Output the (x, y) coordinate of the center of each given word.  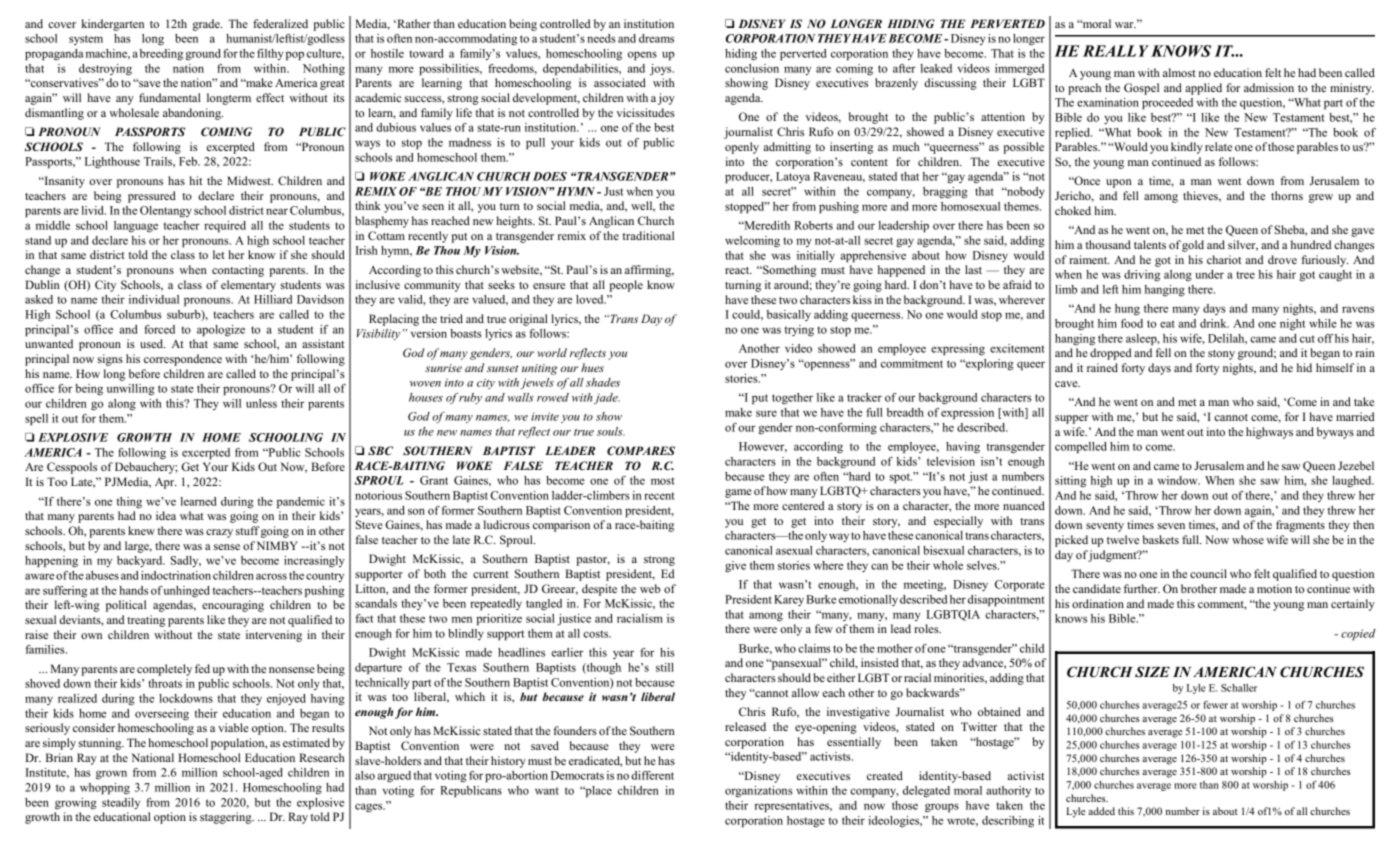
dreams (656, 38)
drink (1214, 323)
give (735, 567)
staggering (227, 818)
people (626, 286)
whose (1248, 539)
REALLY (1116, 51)
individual (154, 299)
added (1101, 811)
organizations (758, 791)
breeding (161, 54)
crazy (219, 533)
